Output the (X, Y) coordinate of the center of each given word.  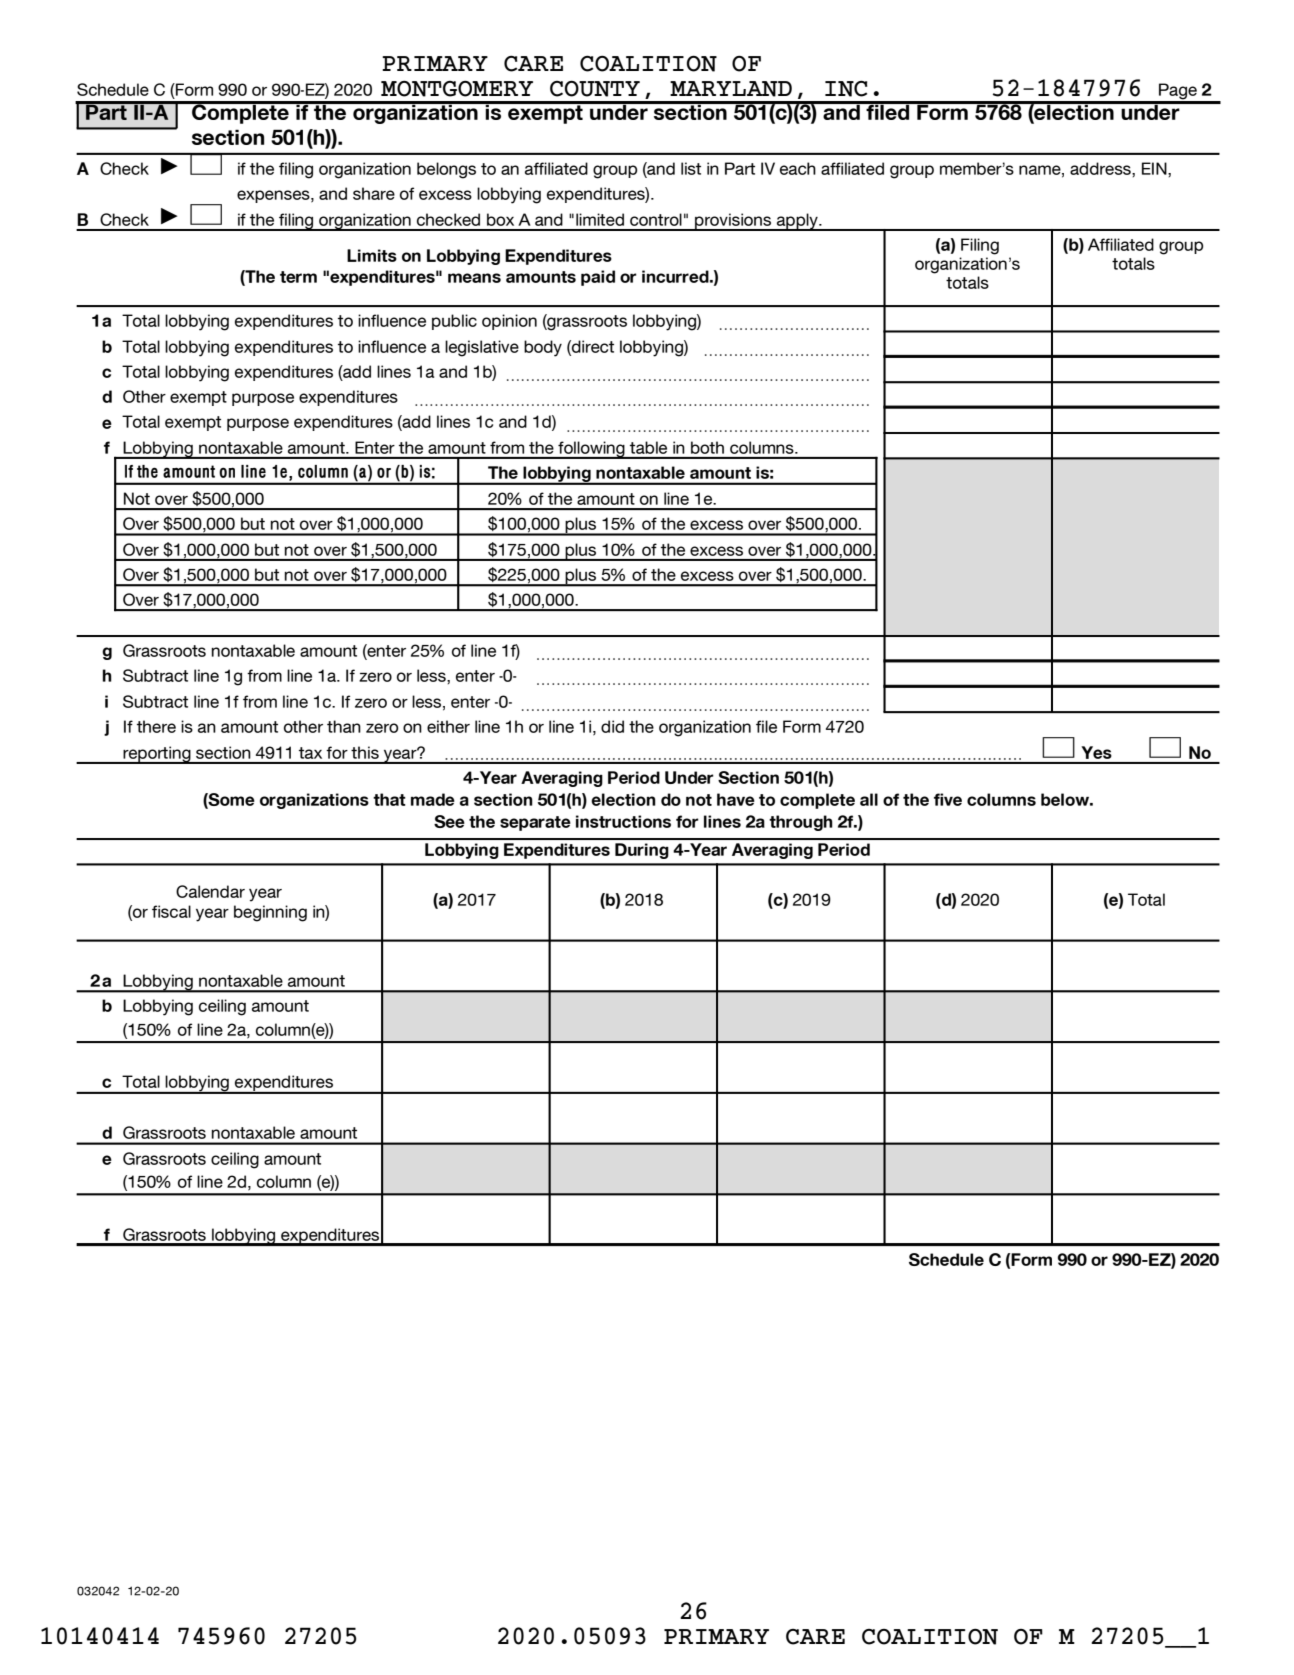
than (344, 726)
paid (598, 278)
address (1101, 168)
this (365, 752)
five (948, 799)
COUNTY (595, 89)
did (612, 726)
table (648, 447)
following (591, 450)
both (707, 447)
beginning (270, 913)
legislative (482, 348)
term (298, 277)
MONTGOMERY (457, 89)
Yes (1097, 752)
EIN (1155, 168)
